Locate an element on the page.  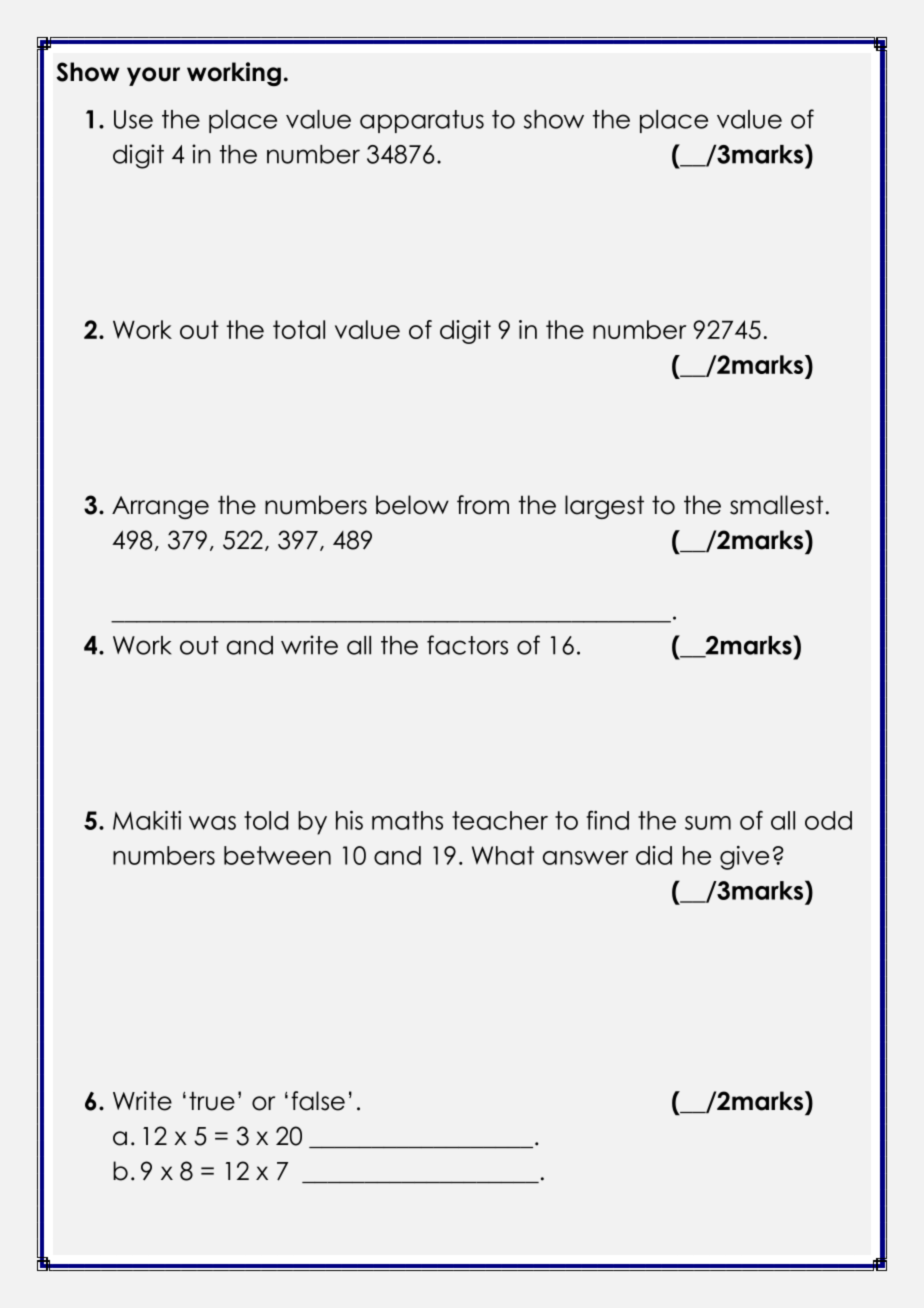
true is located at coordinates (212, 1101).
